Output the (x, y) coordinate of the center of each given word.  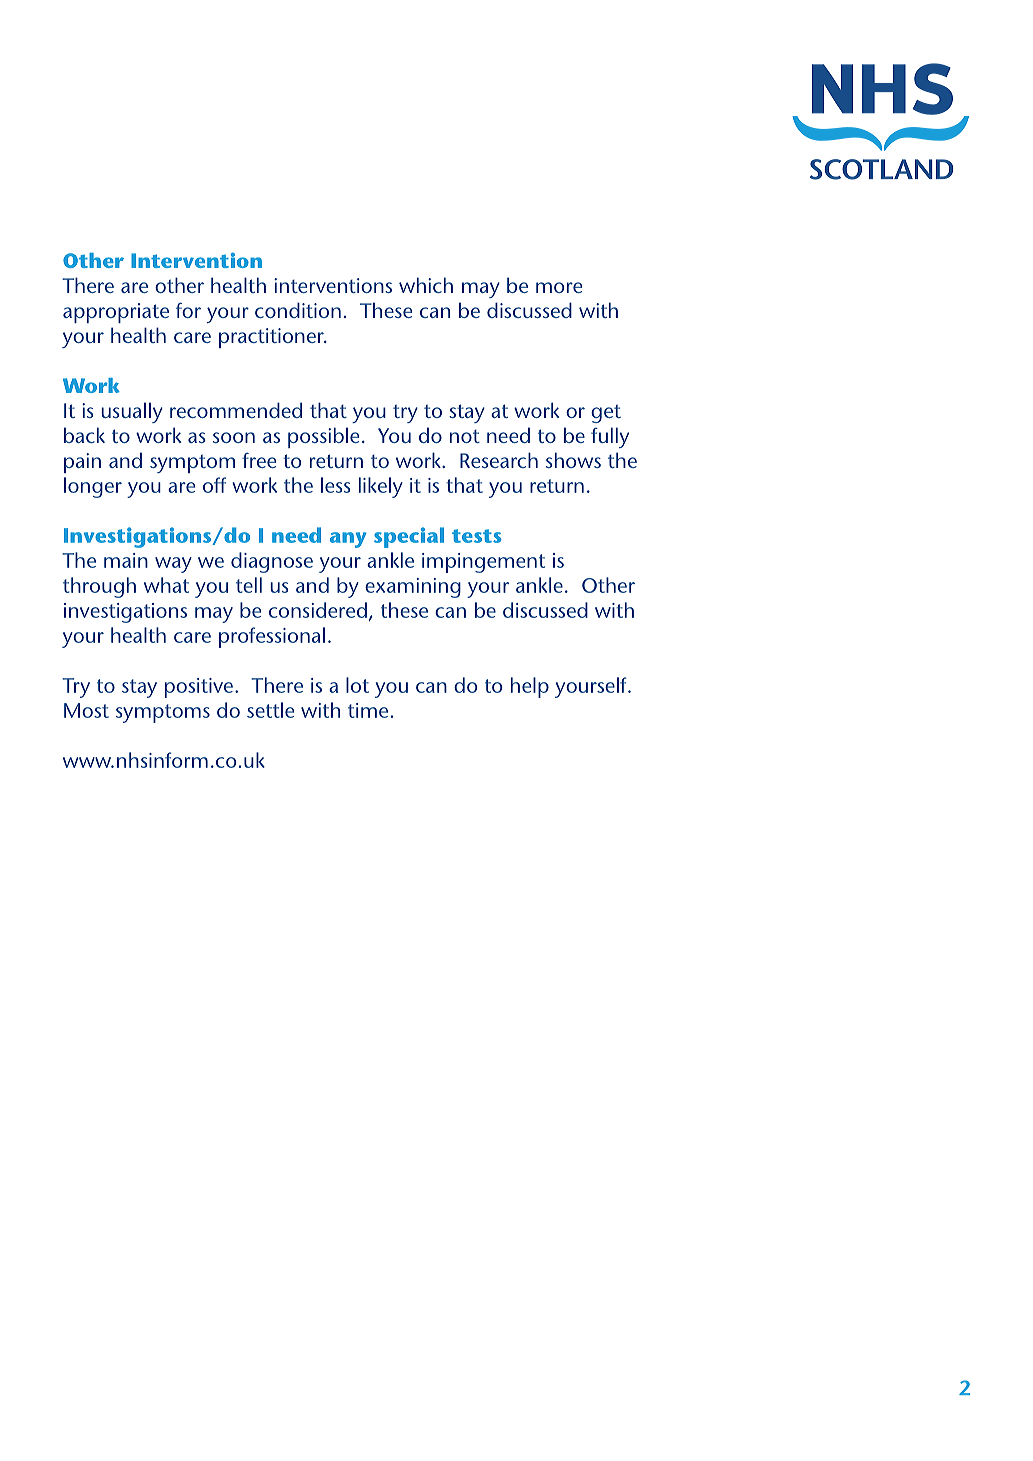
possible (323, 437)
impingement (483, 563)
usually (132, 412)
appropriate (116, 313)
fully (610, 437)
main (126, 560)
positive (200, 688)
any (348, 540)
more (559, 287)
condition (298, 310)
